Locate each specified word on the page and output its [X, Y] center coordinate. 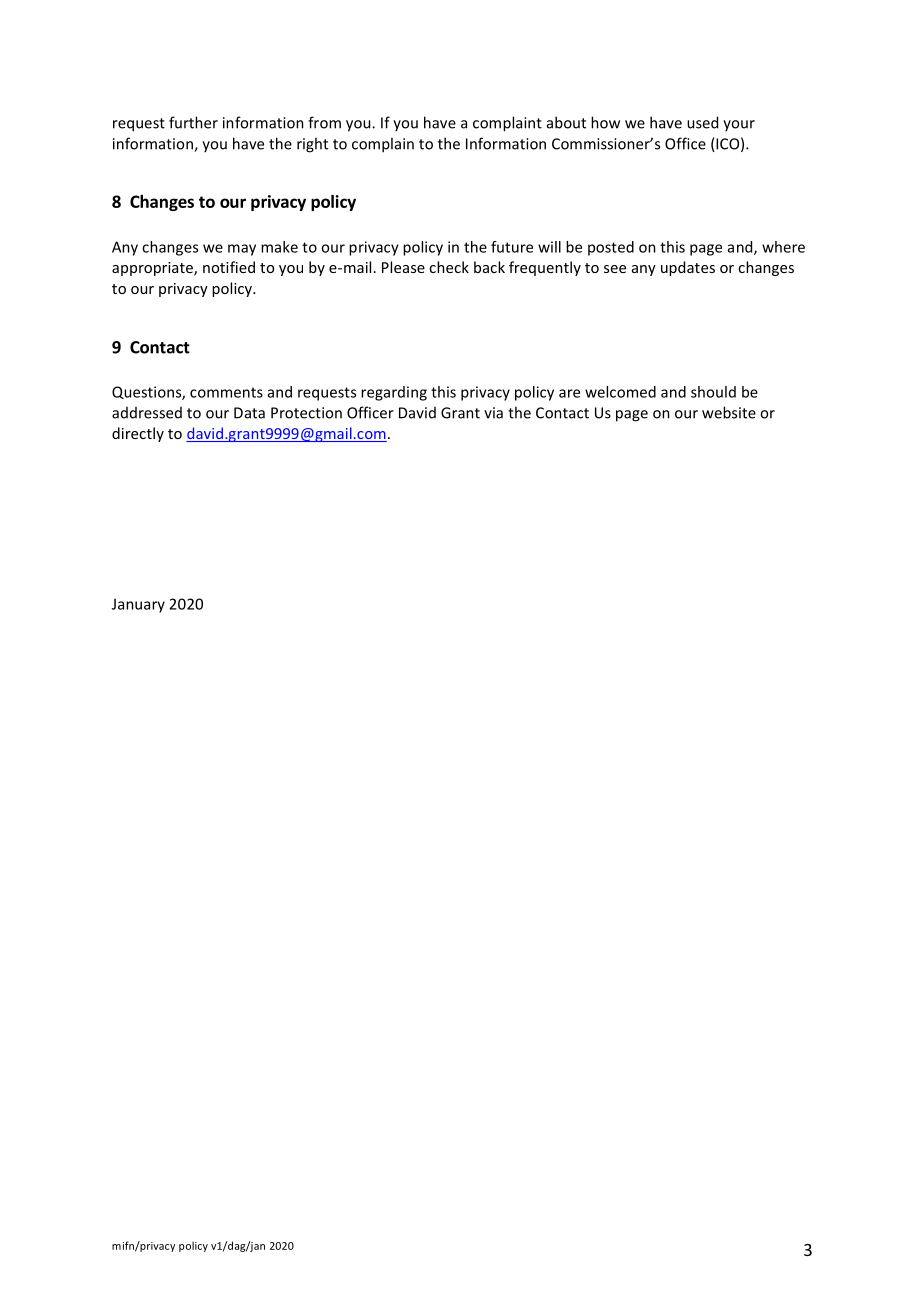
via [493, 413]
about [566, 122]
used [702, 122]
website [729, 412]
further [193, 122]
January [138, 605]
